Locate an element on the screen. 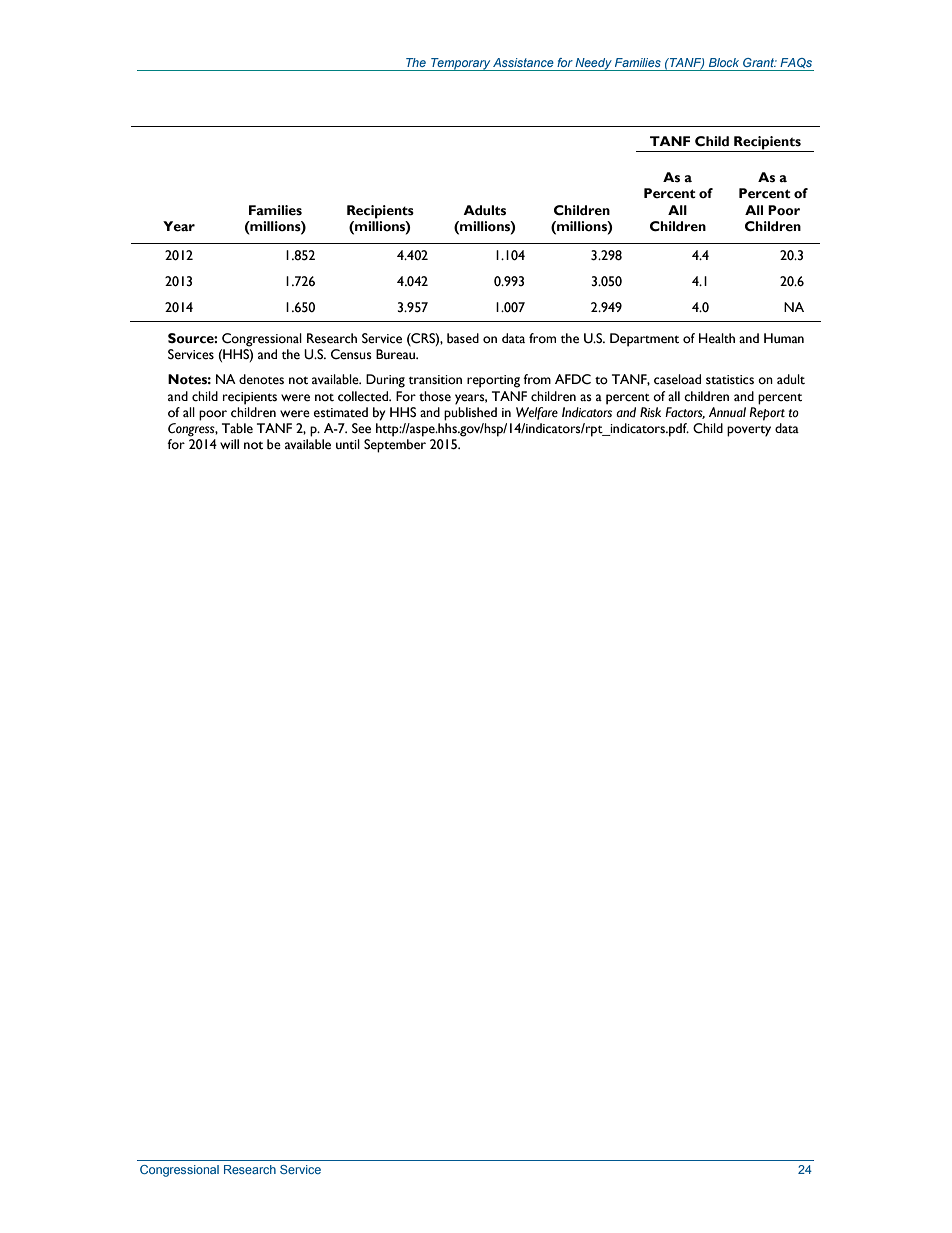 The height and width of the screenshot is (1233, 952). Temporary is located at coordinates (460, 64).
